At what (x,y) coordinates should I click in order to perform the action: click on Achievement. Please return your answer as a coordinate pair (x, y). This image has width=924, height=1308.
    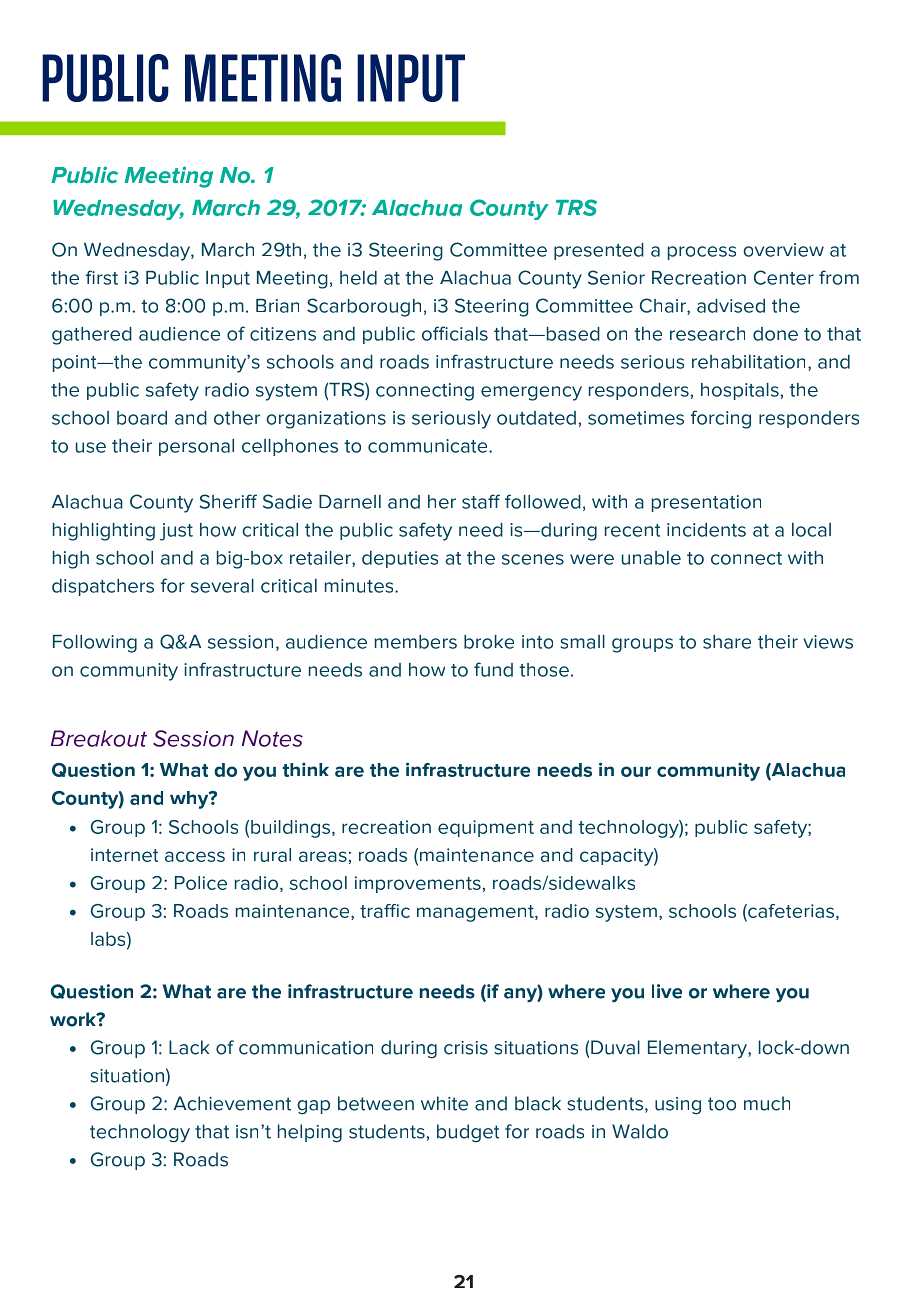
    Looking at the image, I should click on (232, 1103).
